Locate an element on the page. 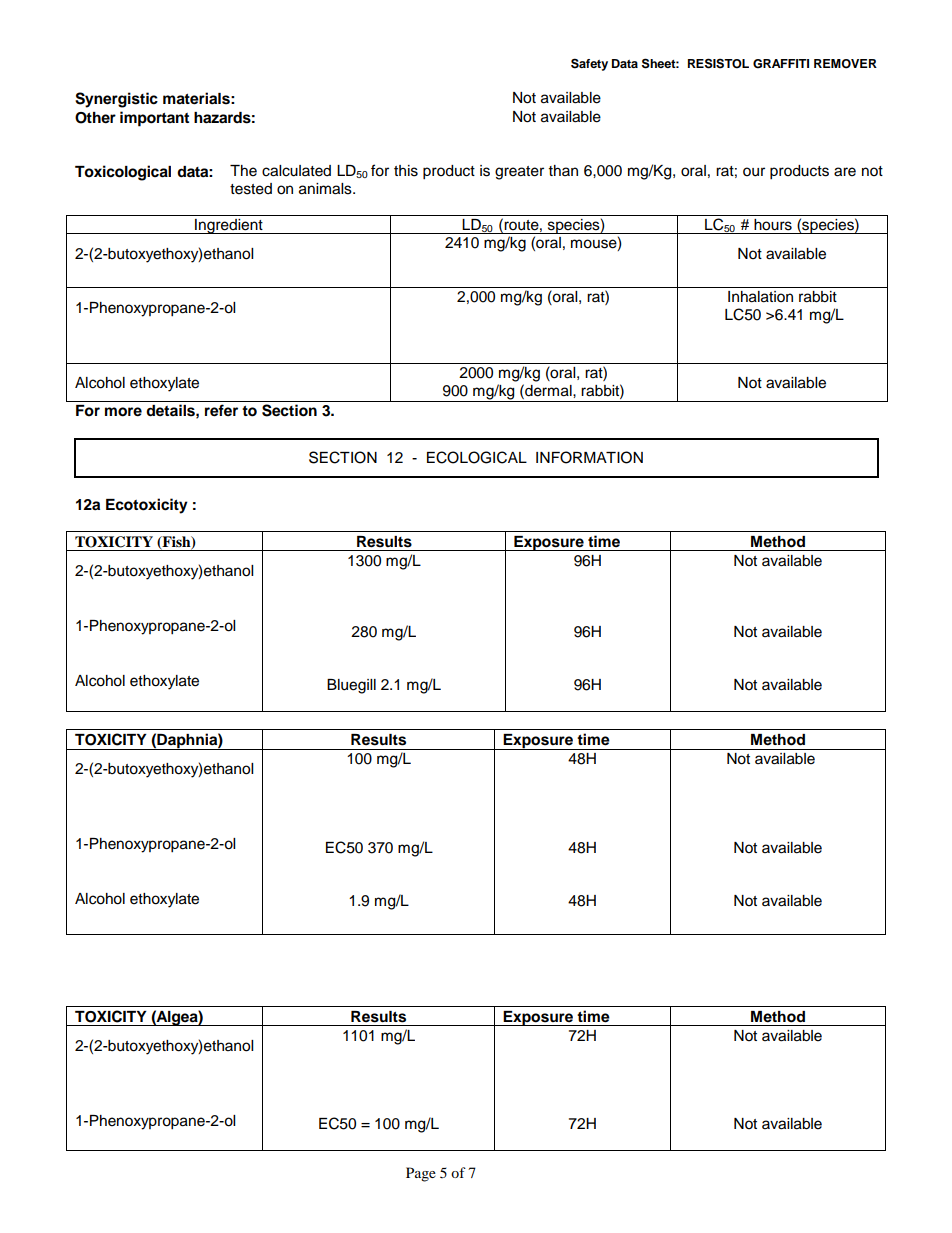 The height and width of the image is (1233, 952). Ingredient is located at coordinates (229, 226).
